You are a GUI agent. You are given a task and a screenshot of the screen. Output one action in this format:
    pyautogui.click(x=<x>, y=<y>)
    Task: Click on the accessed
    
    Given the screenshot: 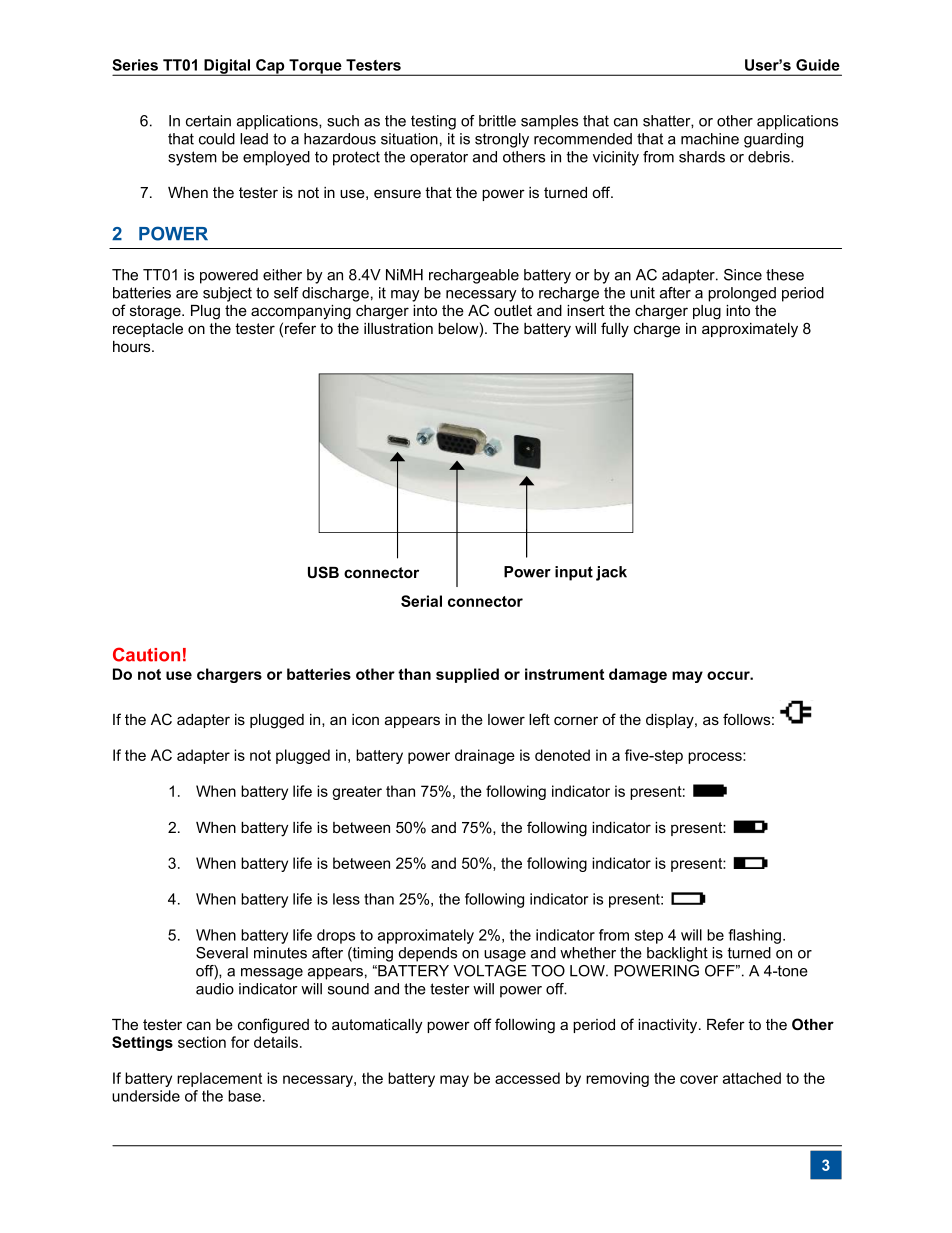 What is the action you would take?
    pyautogui.click(x=527, y=1078)
